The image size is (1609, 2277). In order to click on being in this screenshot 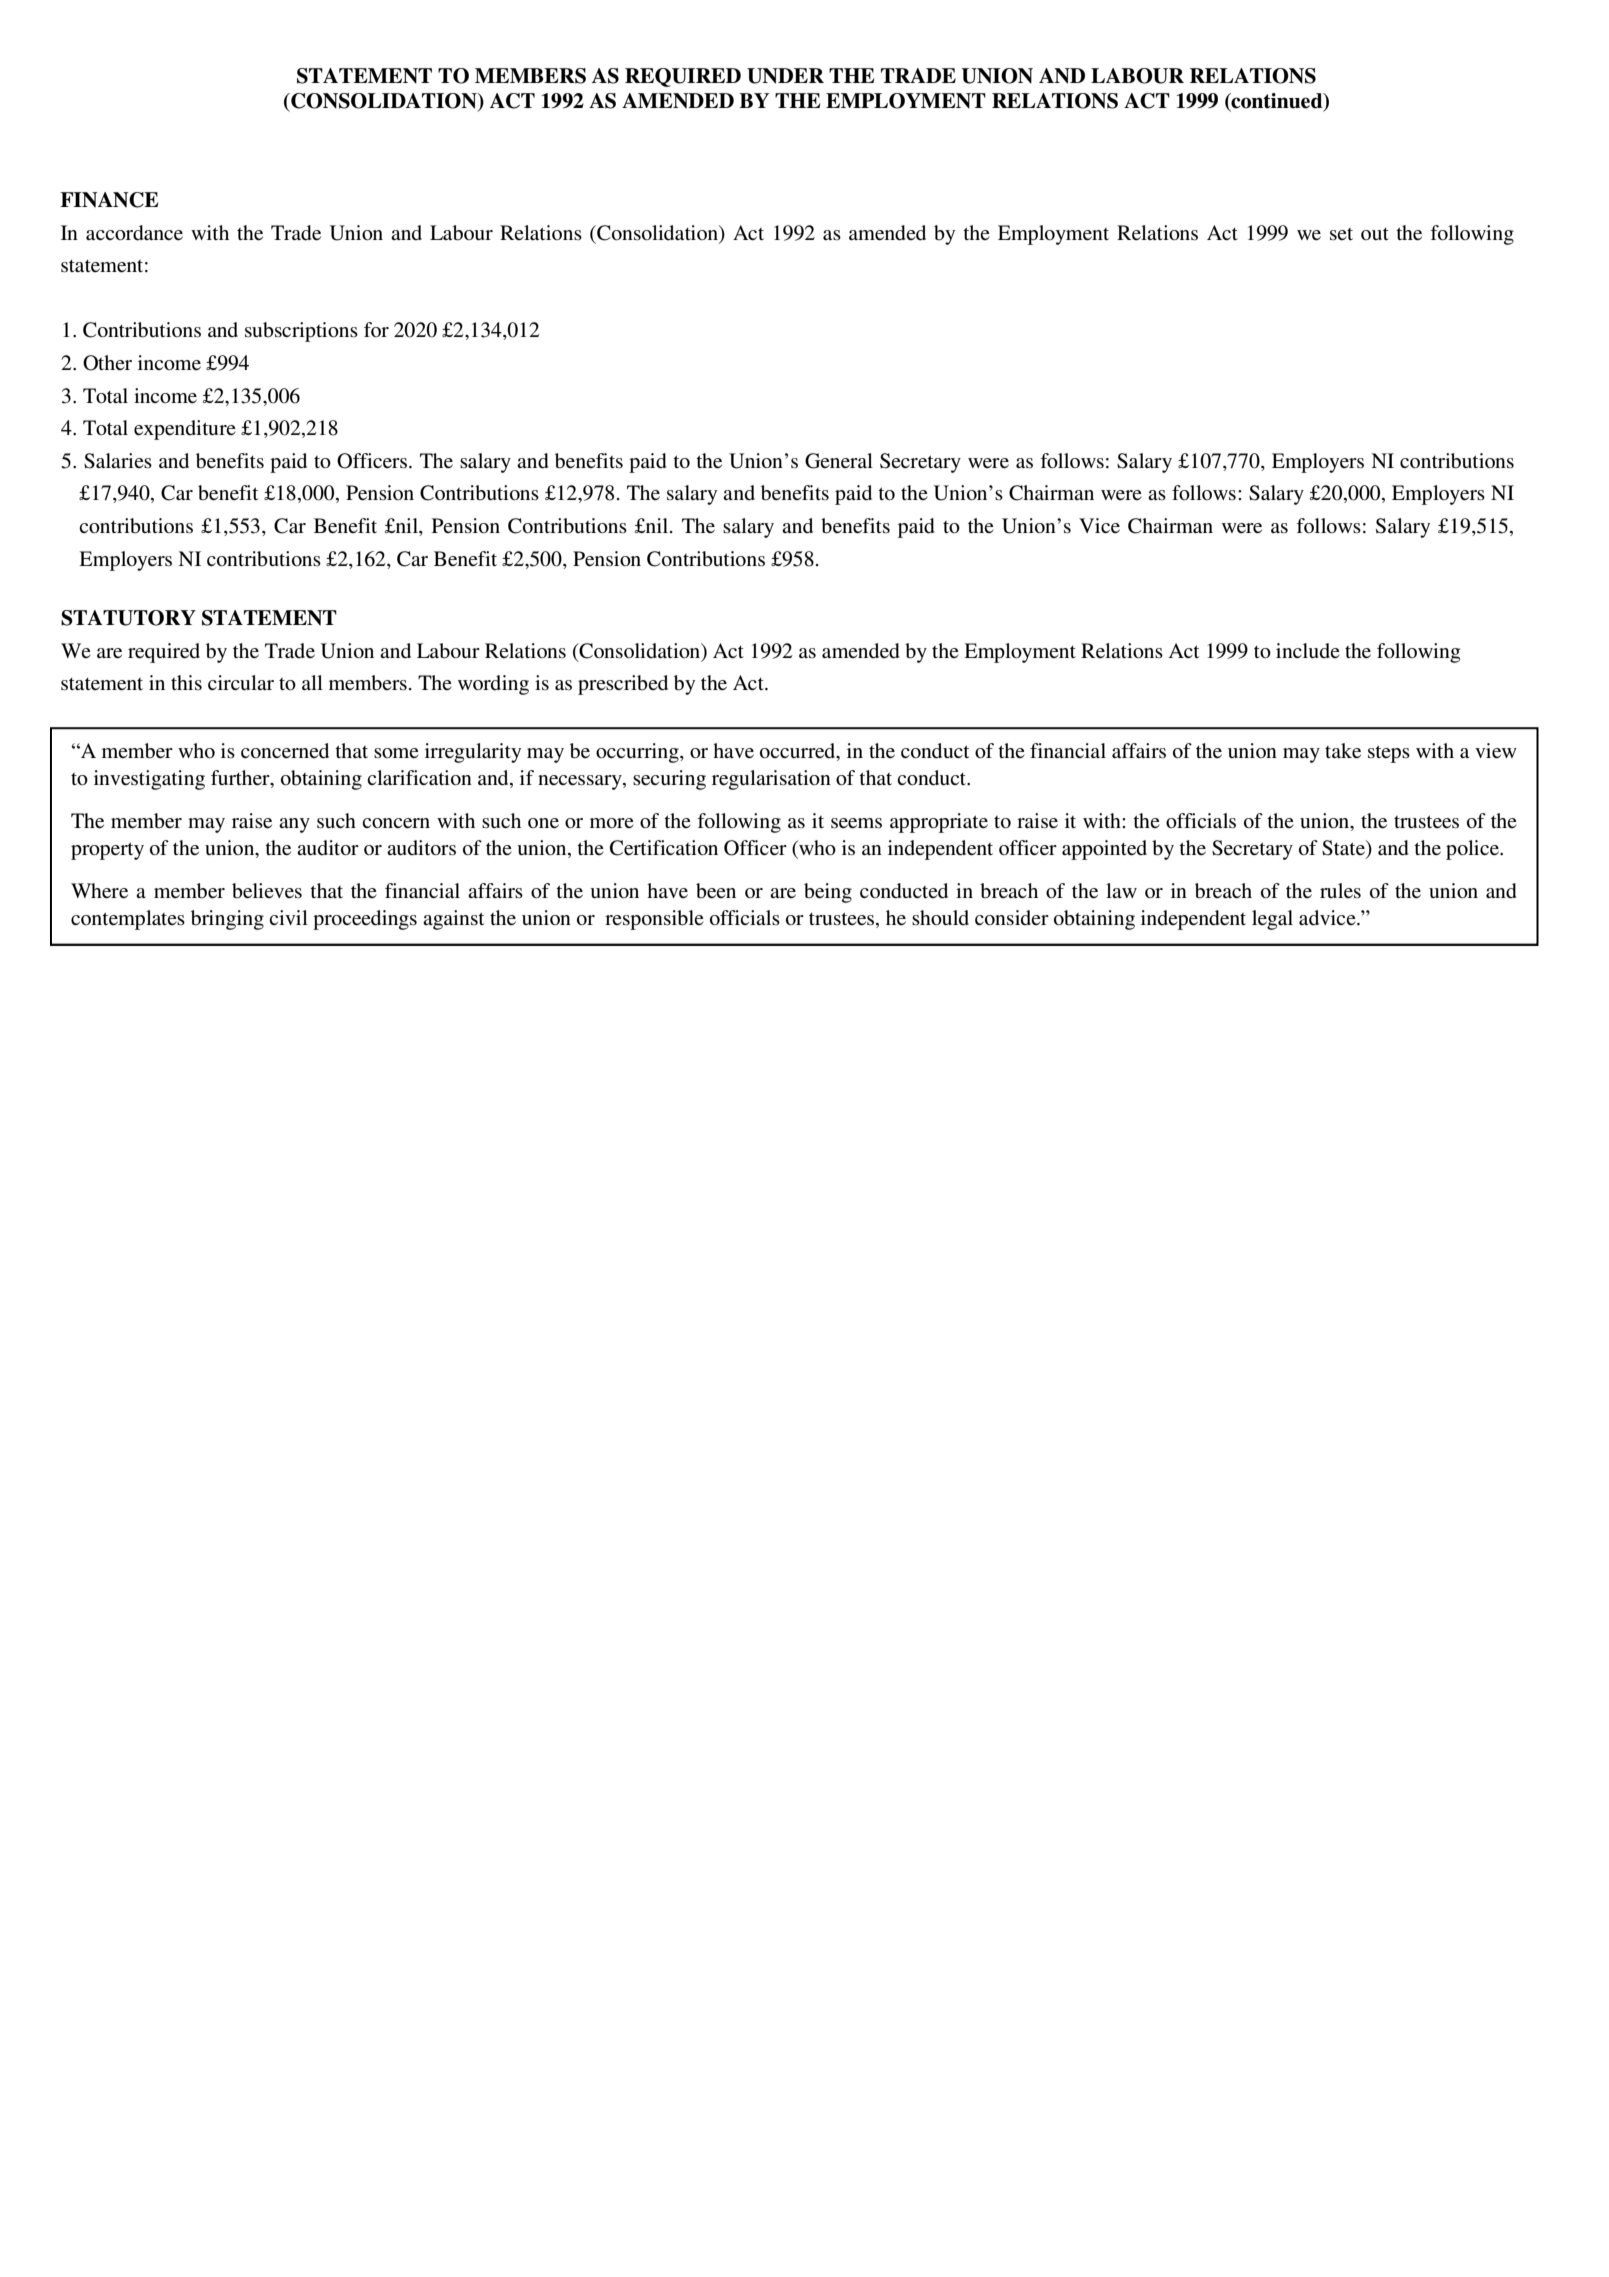, I will do `click(828, 893)`.
